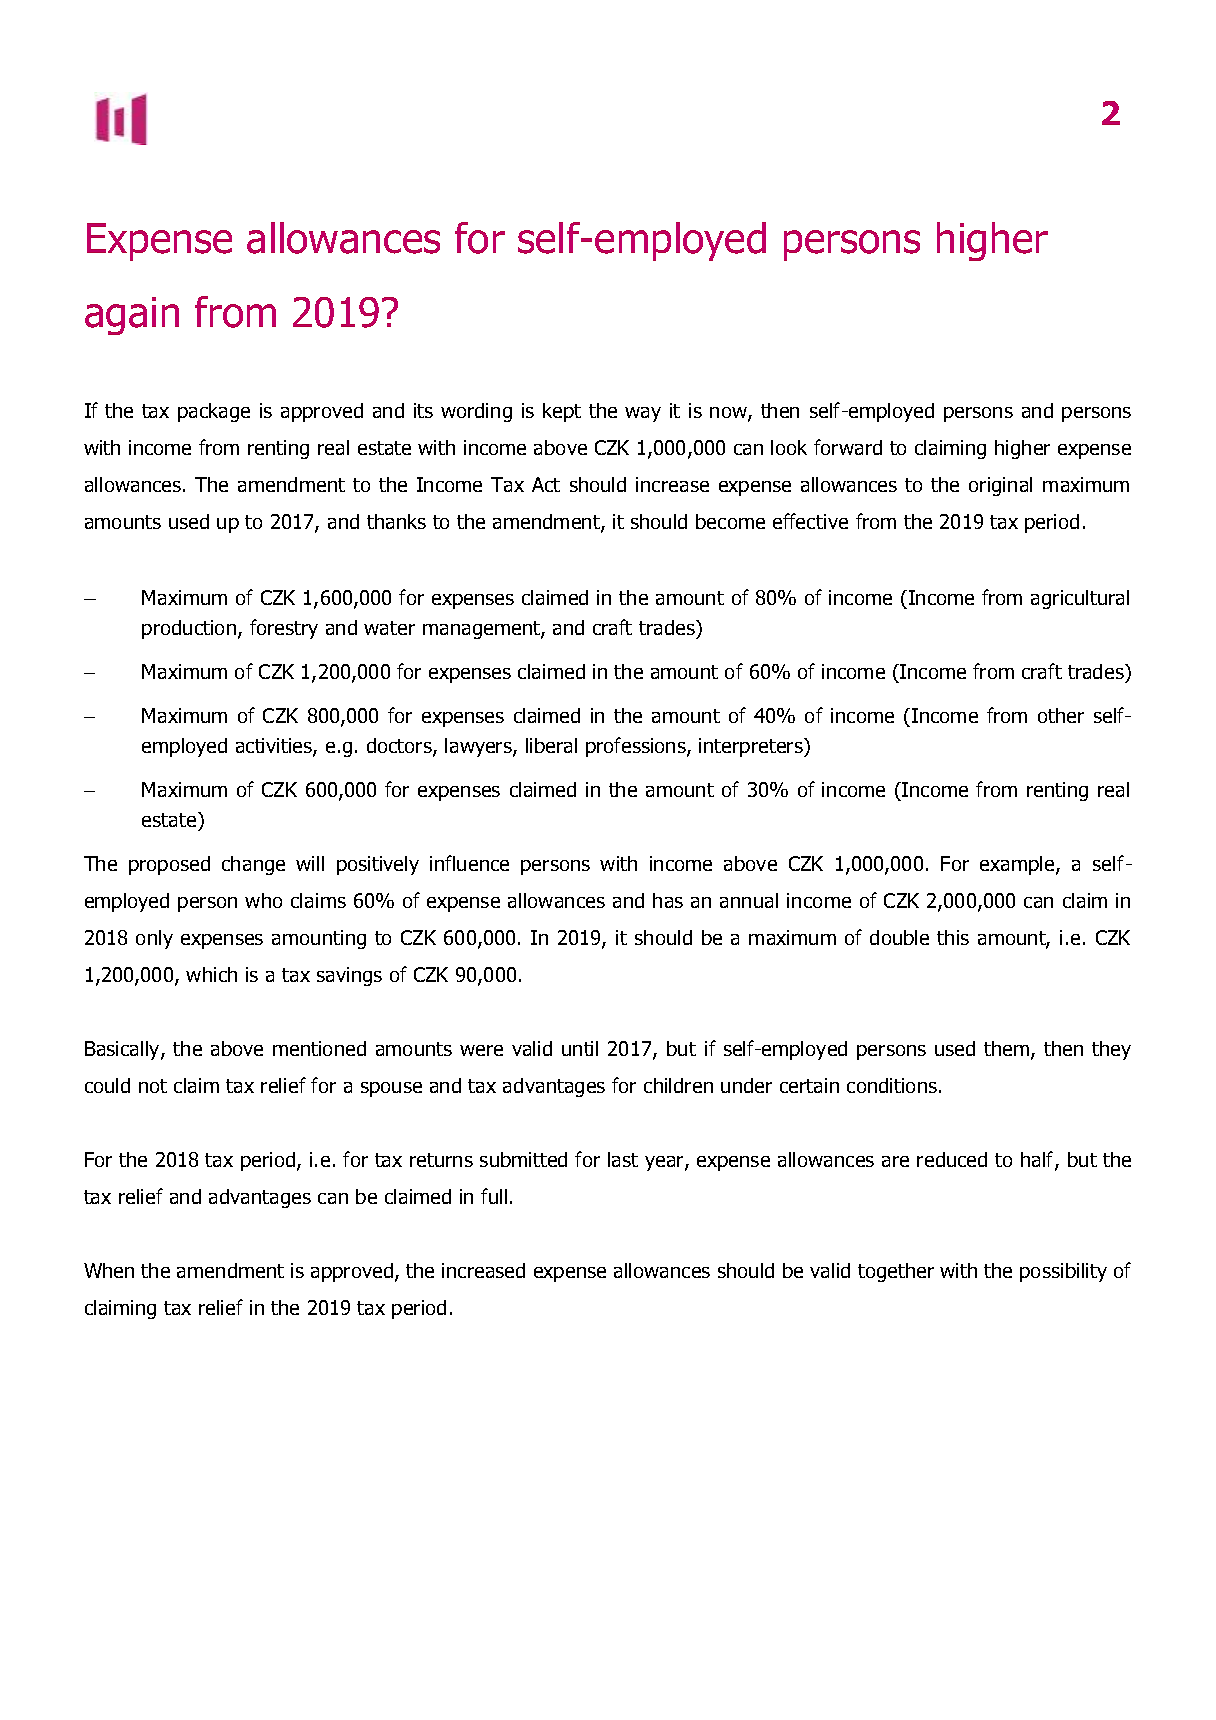 Image resolution: width=1216 pixels, height=1720 pixels. What do you see at coordinates (253, 865) in the page?
I see `change` at bounding box center [253, 865].
